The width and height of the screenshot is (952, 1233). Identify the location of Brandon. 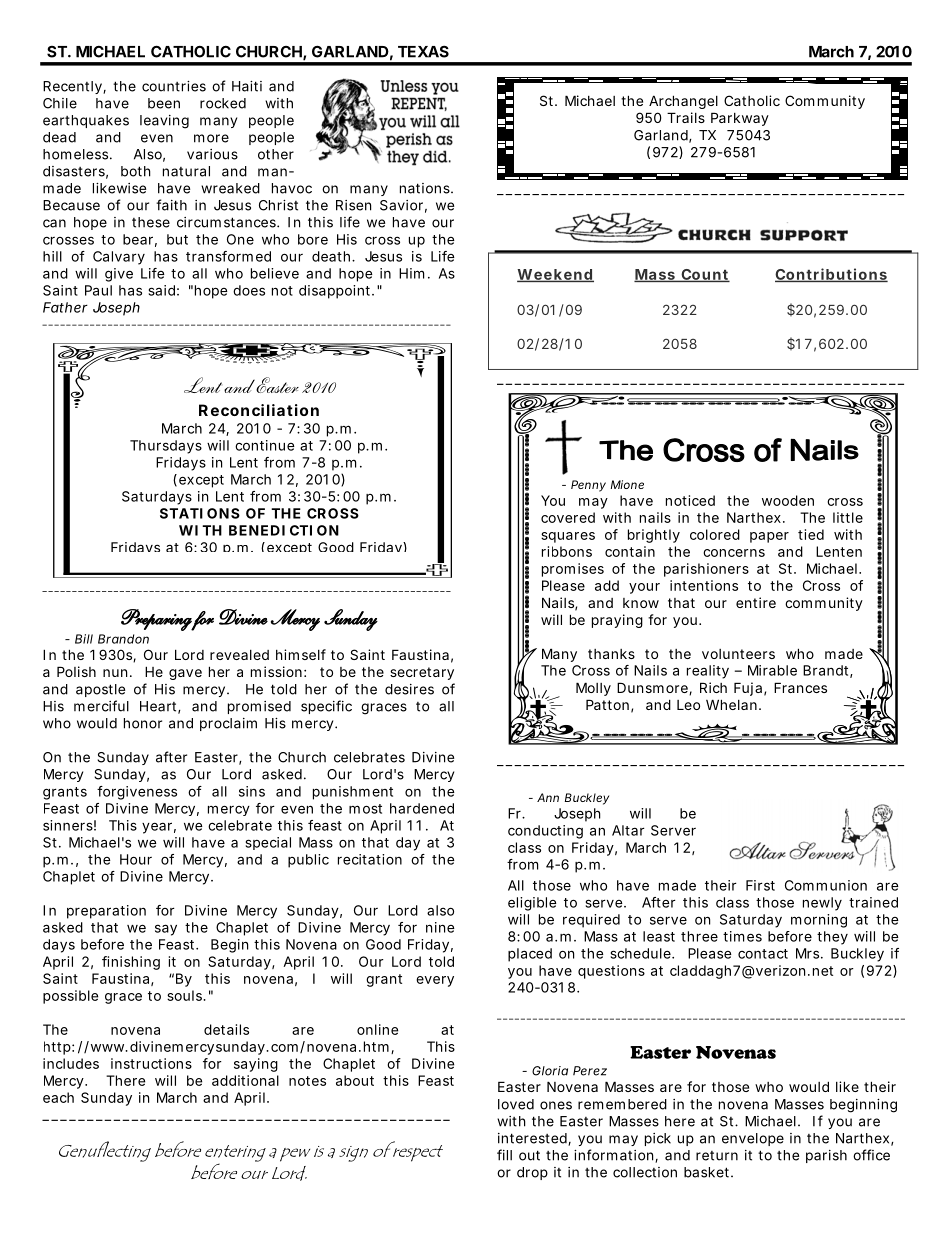
(123, 639).
